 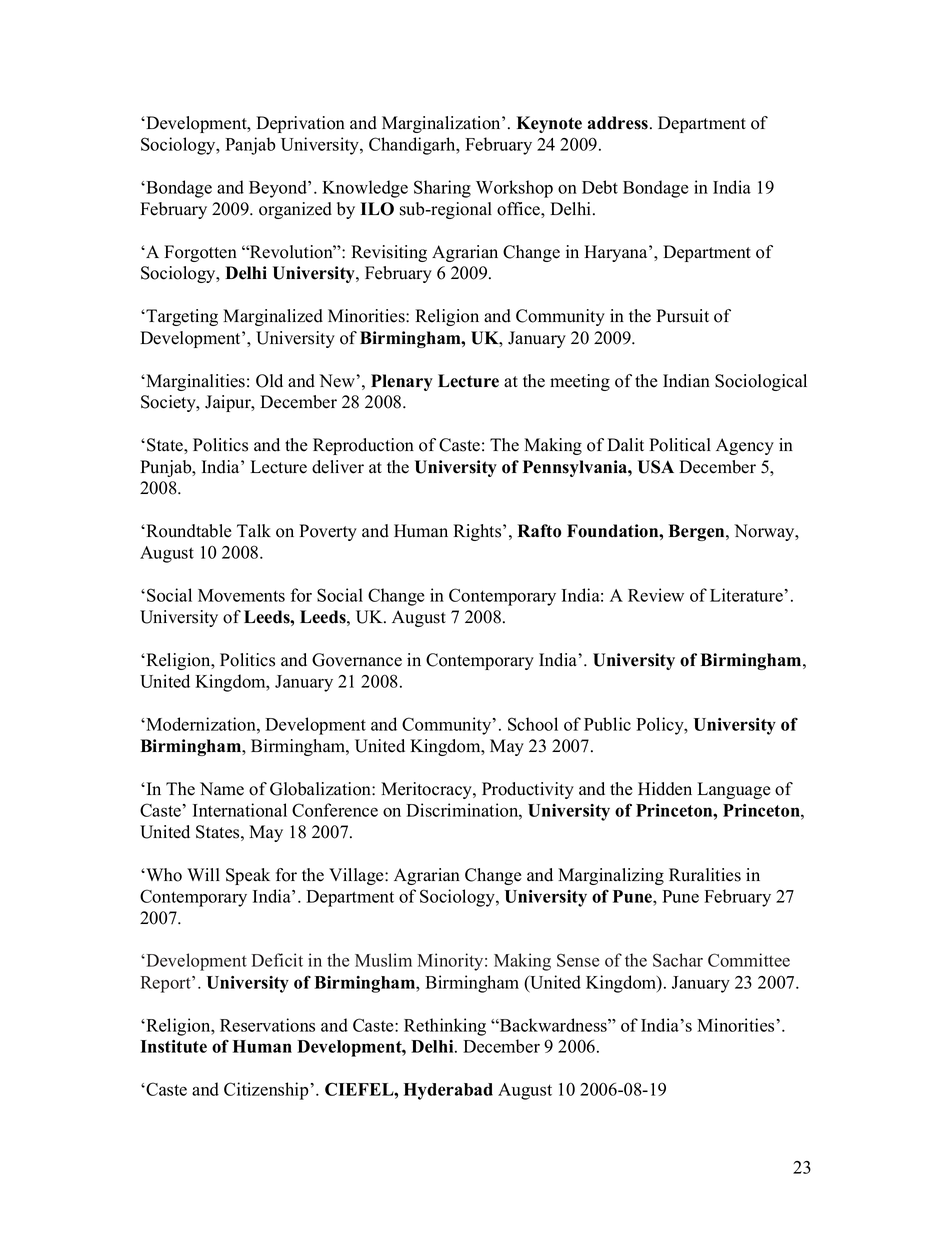 I want to click on Movements, so click(x=241, y=595).
